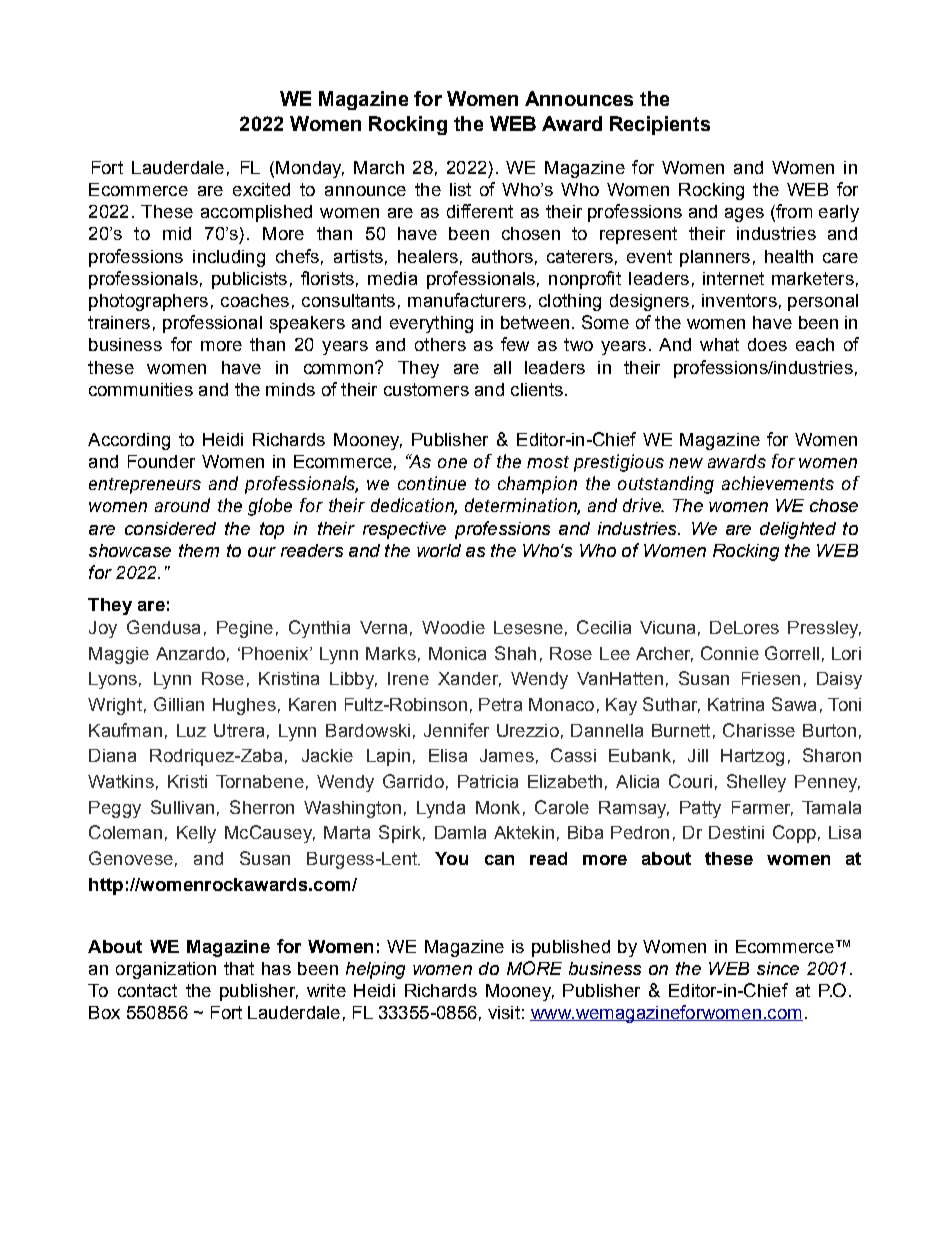  What do you see at coordinates (460, 189) in the screenshot?
I see `list` at bounding box center [460, 189].
